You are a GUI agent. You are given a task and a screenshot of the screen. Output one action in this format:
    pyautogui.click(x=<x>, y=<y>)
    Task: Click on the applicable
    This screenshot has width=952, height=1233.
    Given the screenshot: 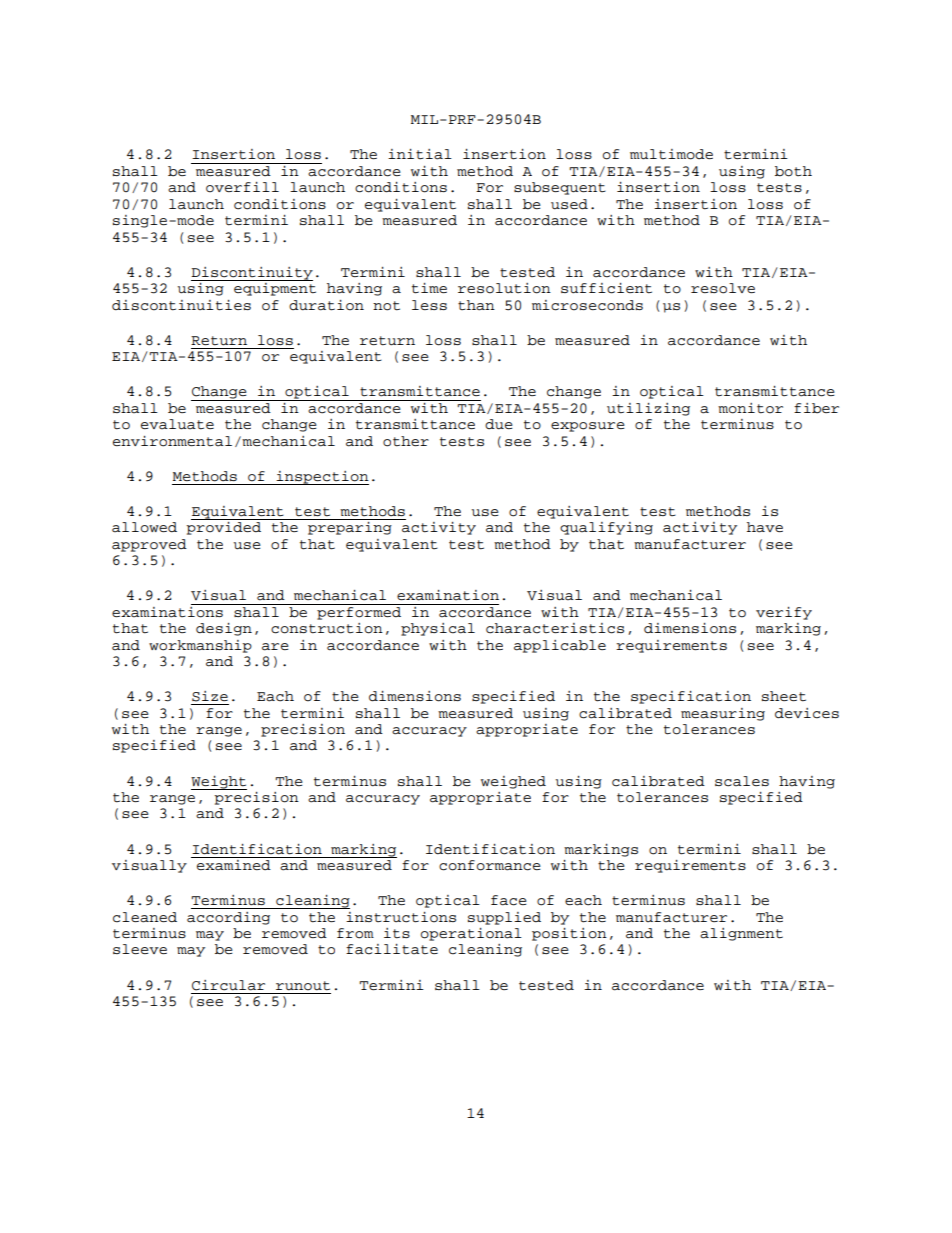 What is the action you would take?
    pyautogui.click(x=560, y=646)
